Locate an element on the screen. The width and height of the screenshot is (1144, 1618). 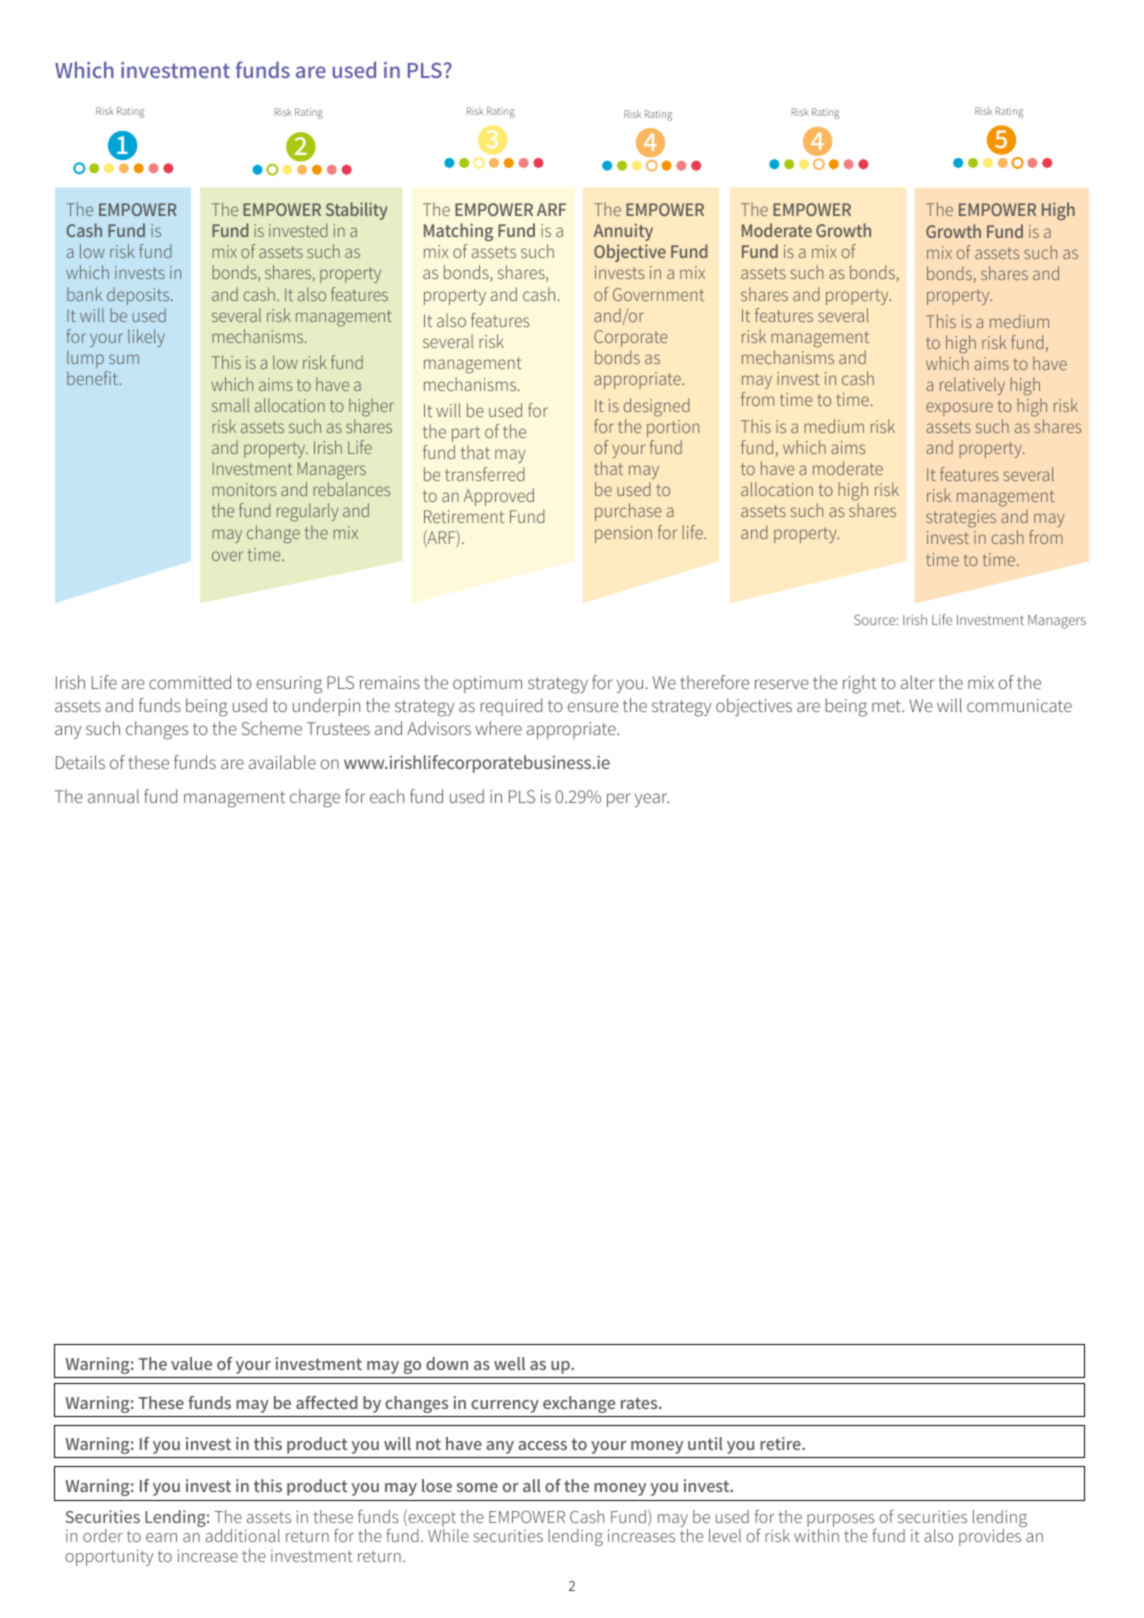
deposits is located at coordinates (139, 296).
